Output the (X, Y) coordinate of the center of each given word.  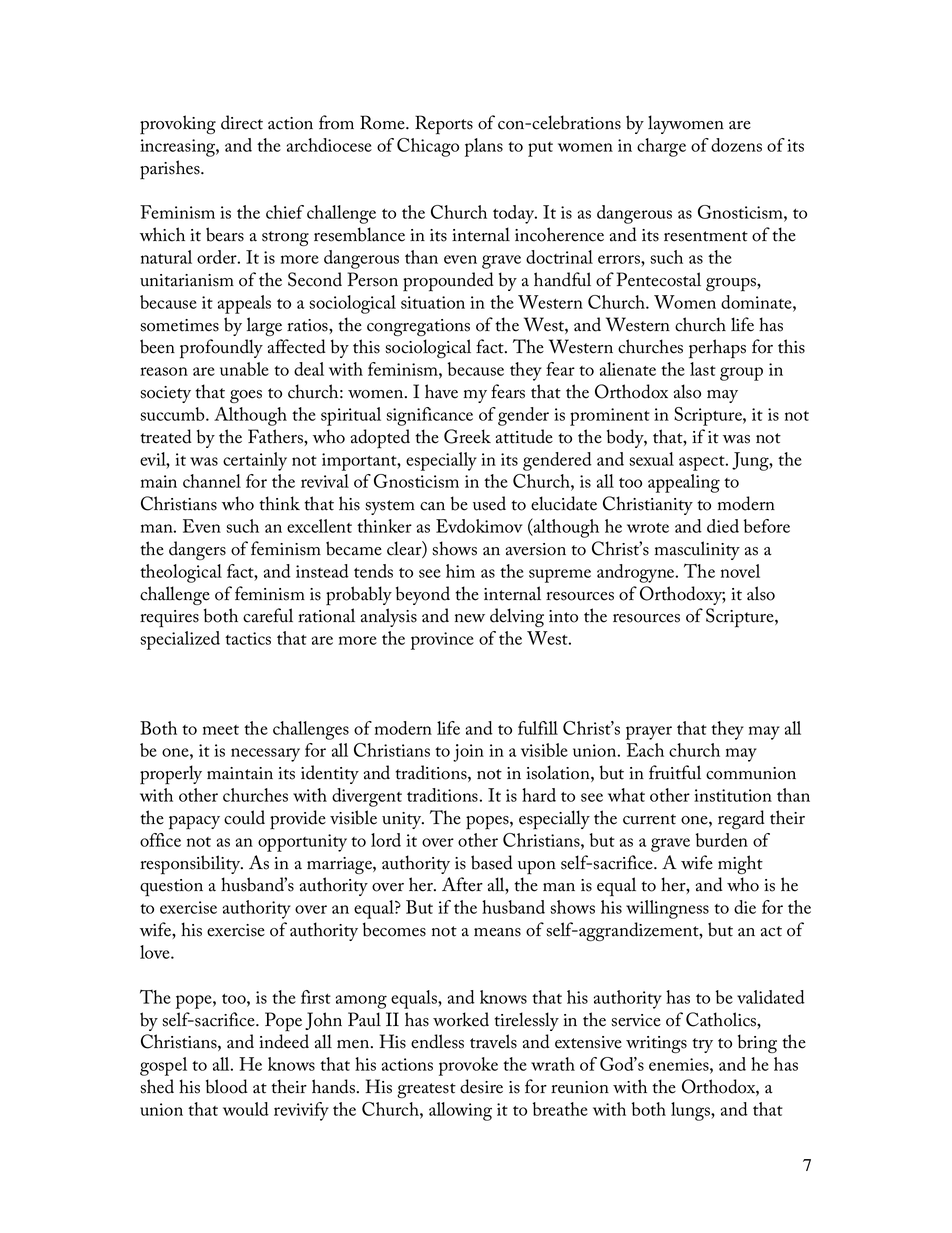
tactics (248, 638)
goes (246, 396)
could (244, 817)
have (441, 391)
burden (721, 840)
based (492, 862)
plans (484, 147)
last (703, 369)
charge (661, 147)
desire (481, 1086)
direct (242, 122)
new (470, 618)
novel (740, 571)
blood (227, 1086)
